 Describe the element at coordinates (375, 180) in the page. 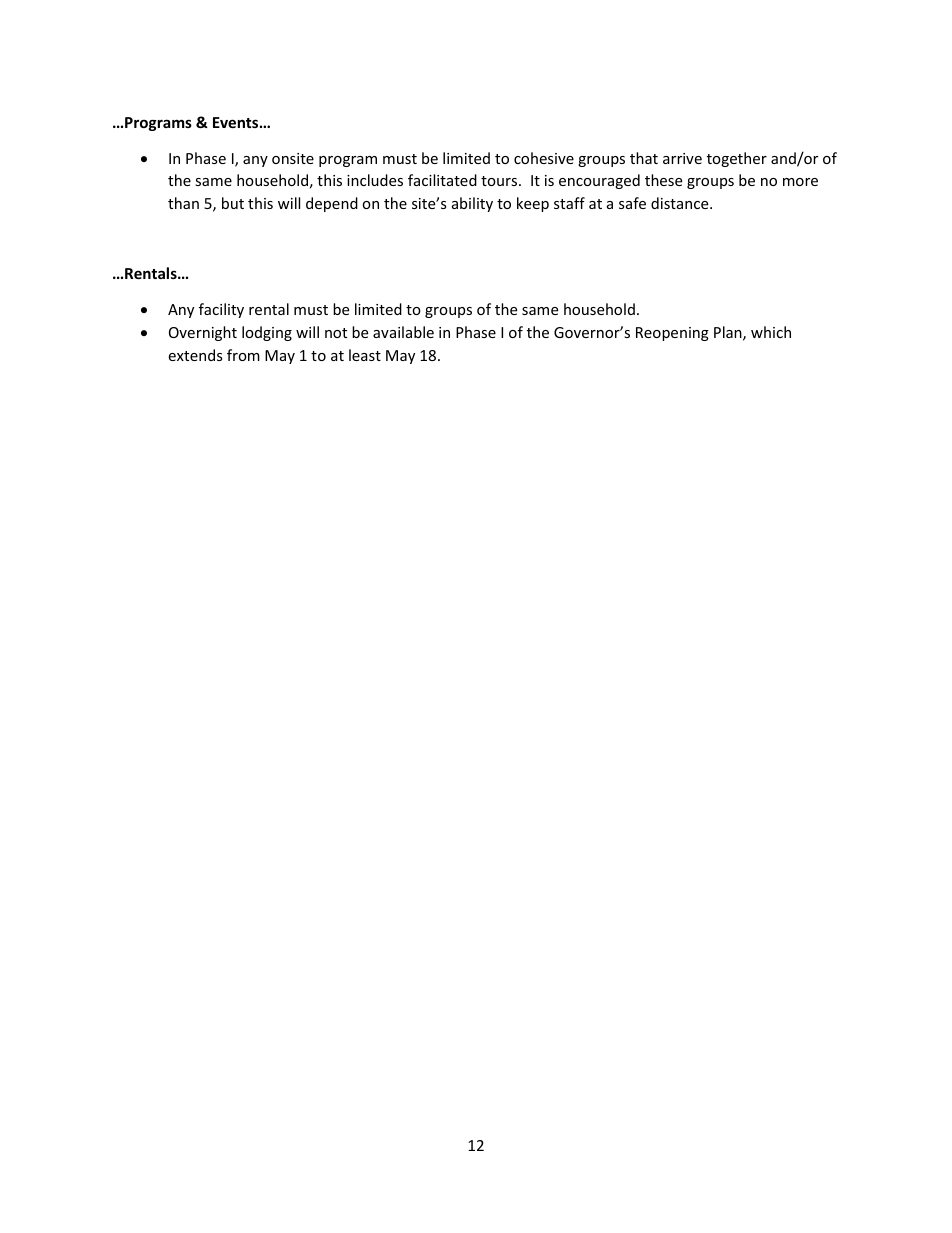

I see `includes` at that location.
